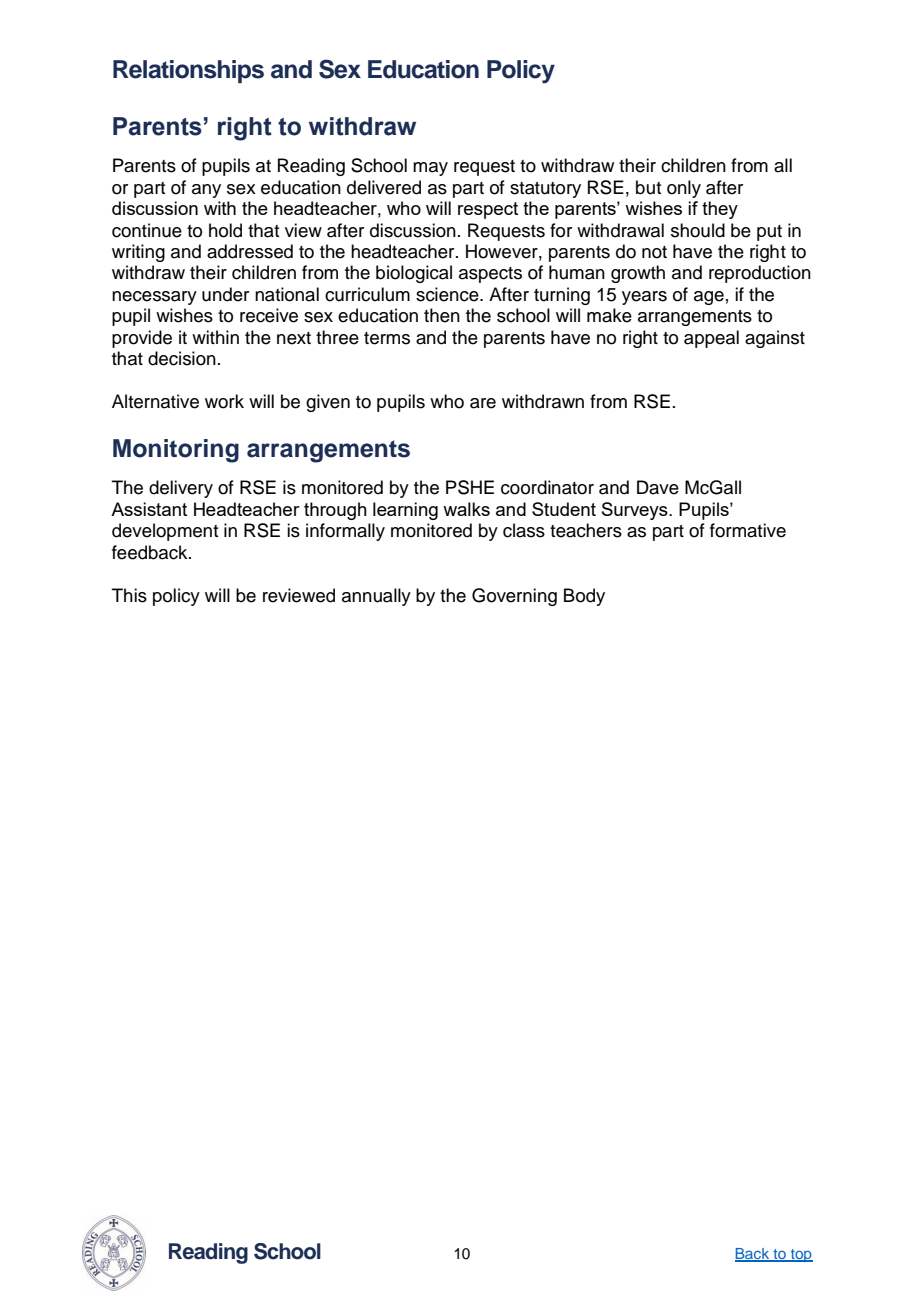 Image resolution: width=924 pixels, height=1308 pixels. What do you see at coordinates (584, 597) in the screenshot?
I see `Body` at bounding box center [584, 597].
